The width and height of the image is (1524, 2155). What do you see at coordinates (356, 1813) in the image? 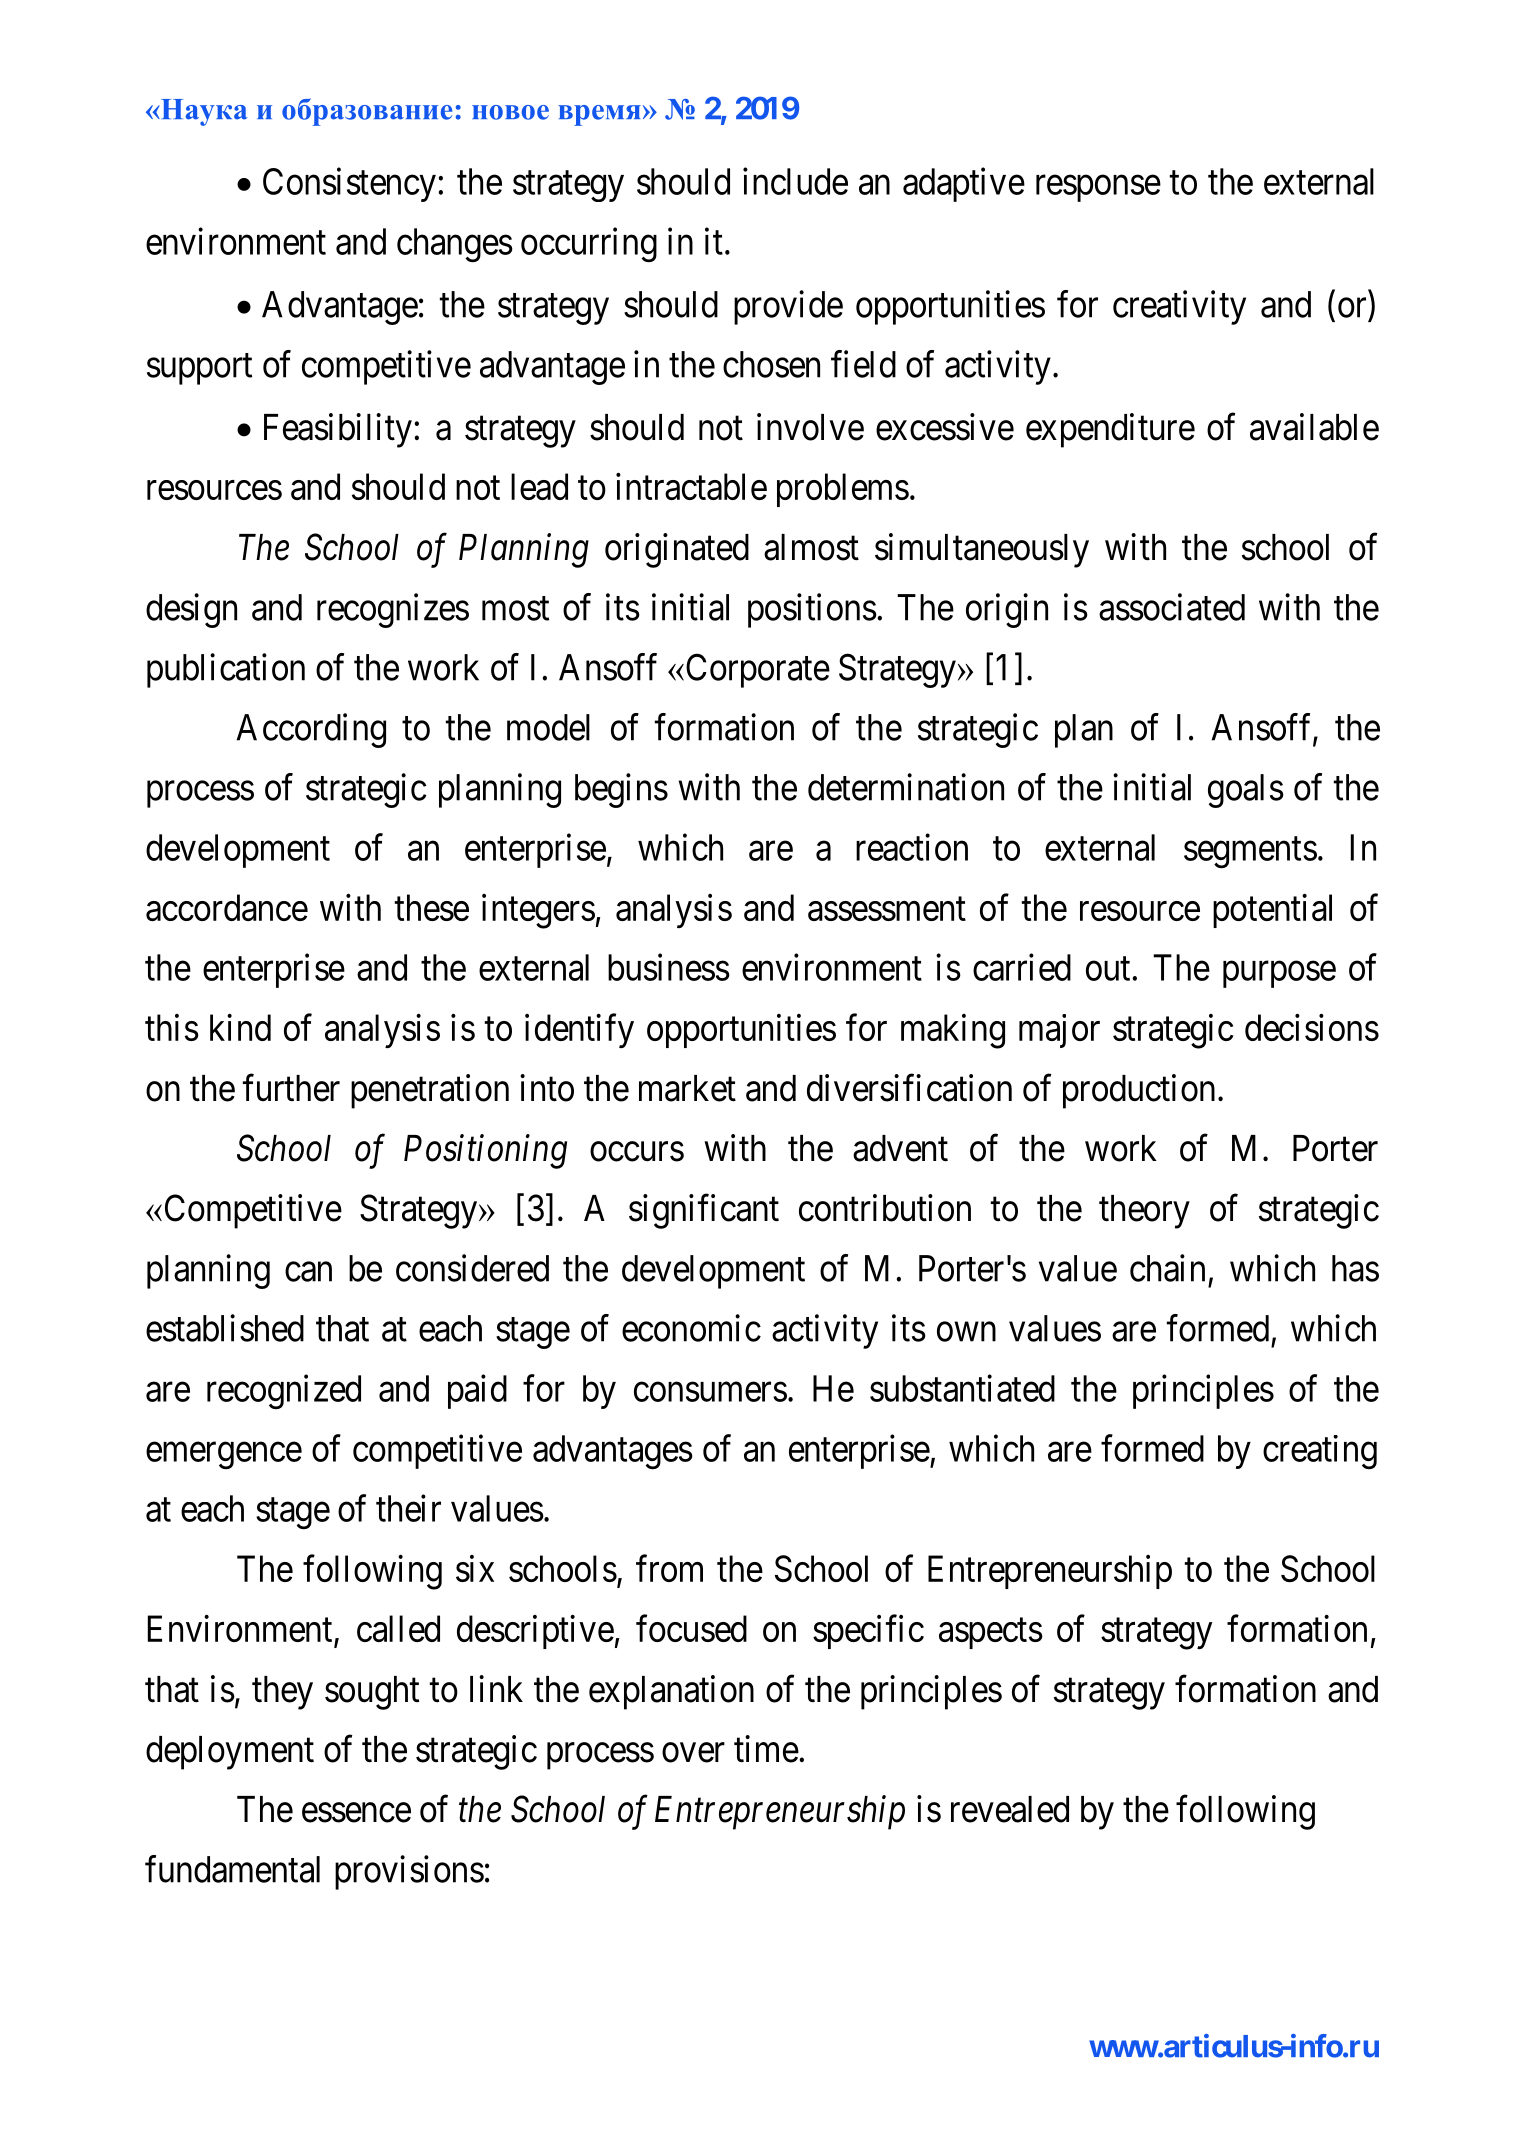
I see `essence` at bounding box center [356, 1813].
